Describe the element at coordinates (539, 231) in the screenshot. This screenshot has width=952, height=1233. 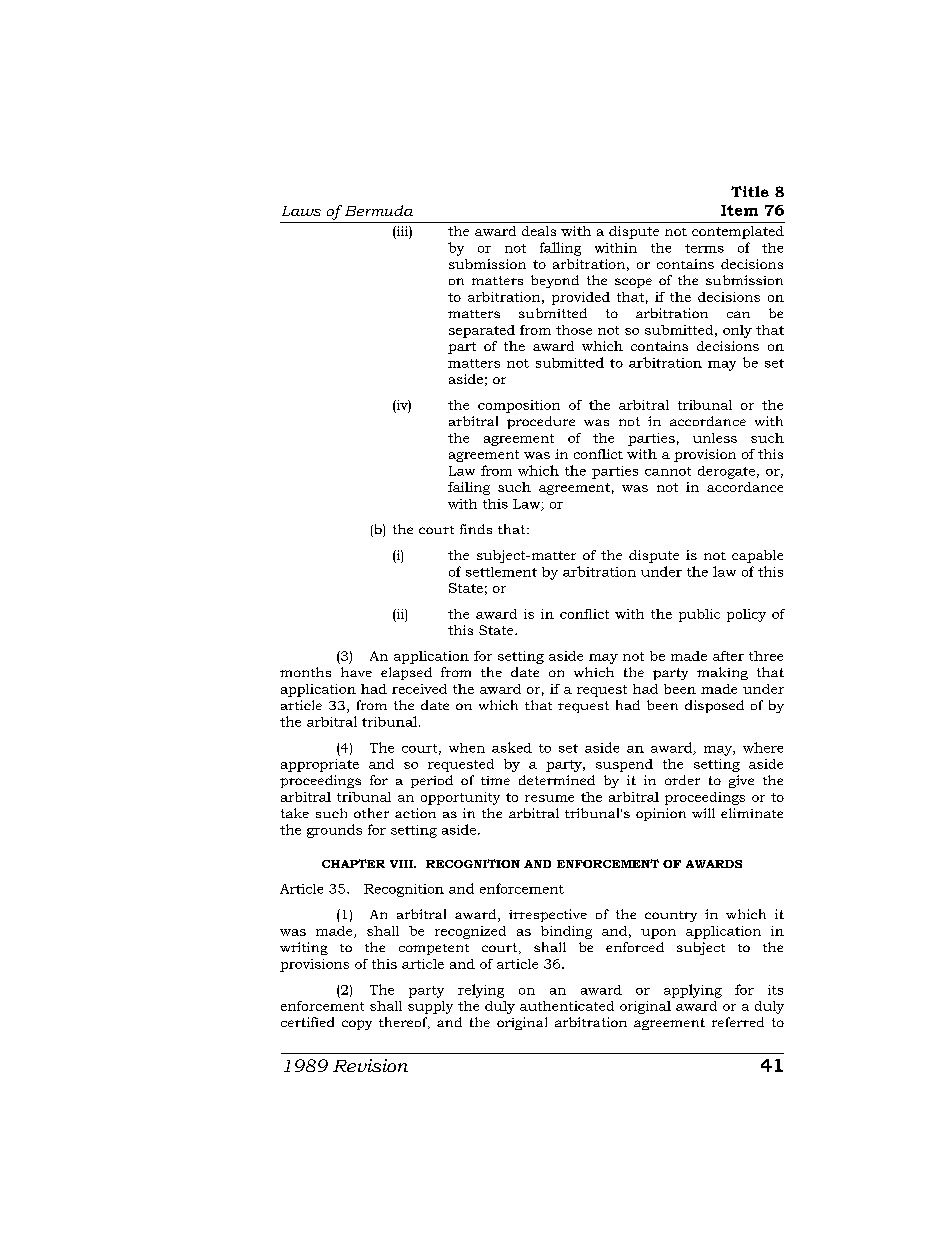
I see `deals` at that location.
